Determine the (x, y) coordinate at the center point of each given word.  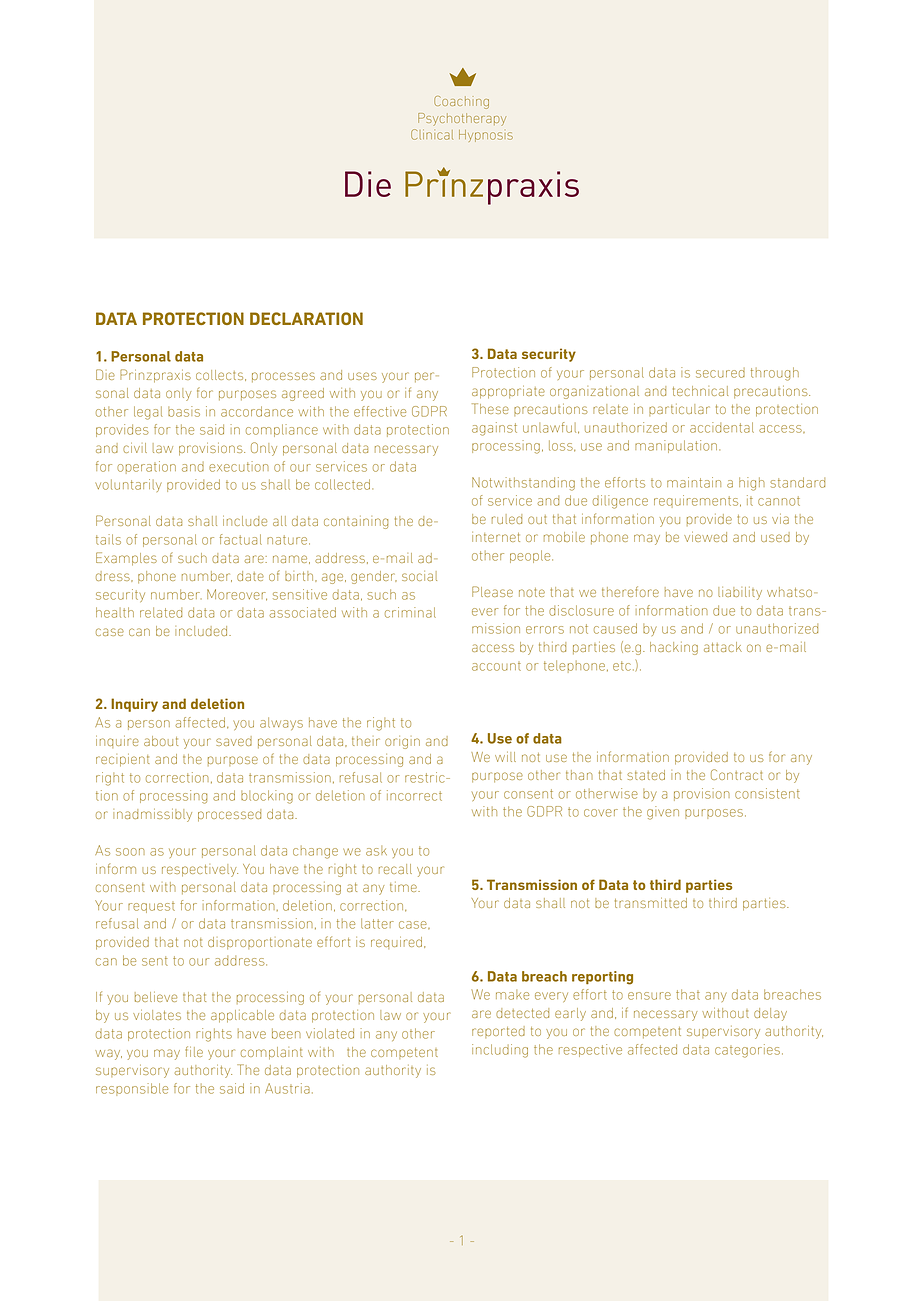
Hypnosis (486, 136)
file (194, 1051)
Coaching (461, 102)
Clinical (432, 134)
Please (492, 591)
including (500, 1051)
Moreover (237, 595)
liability (740, 593)
